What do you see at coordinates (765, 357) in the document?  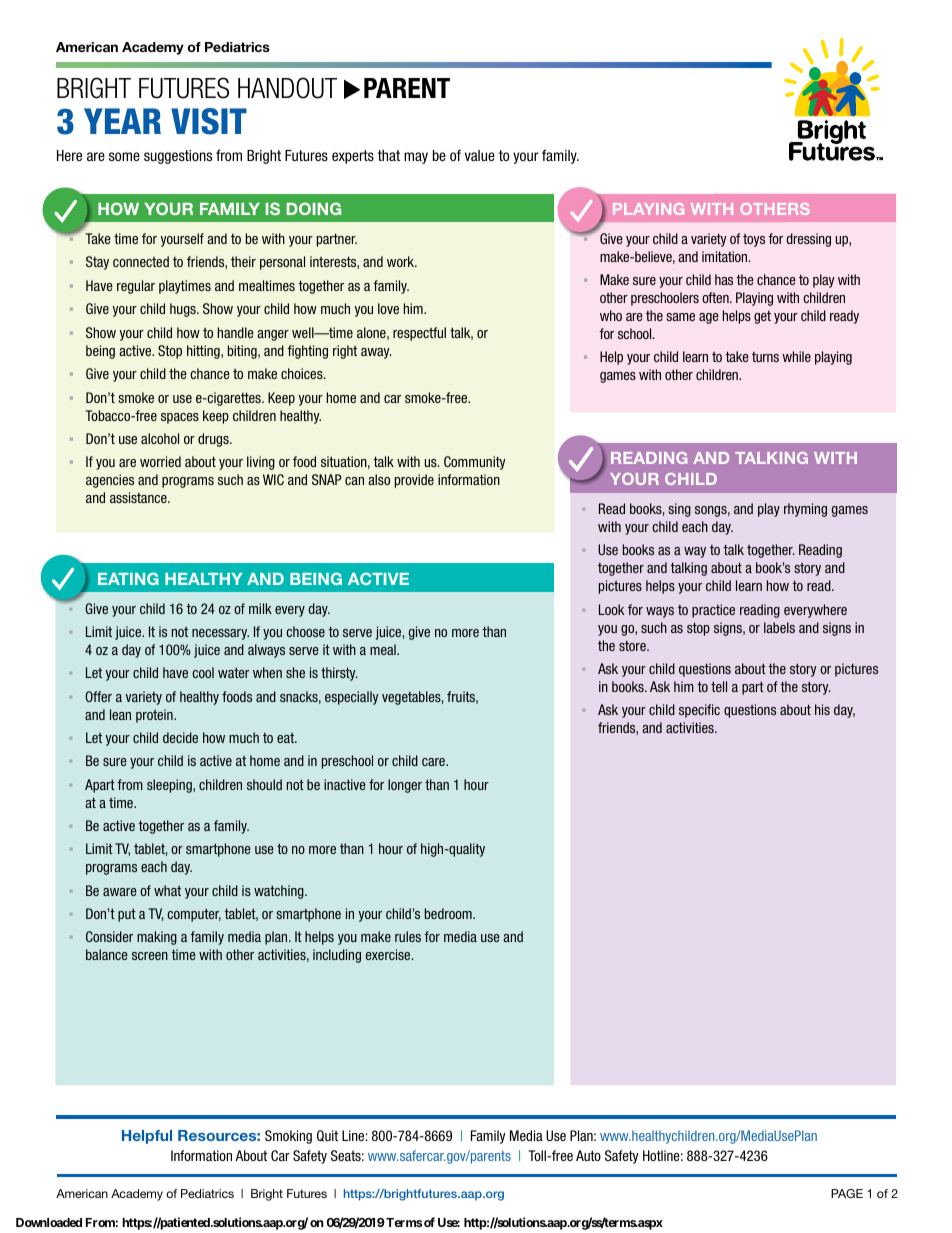 I see `turns` at bounding box center [765, 357].
